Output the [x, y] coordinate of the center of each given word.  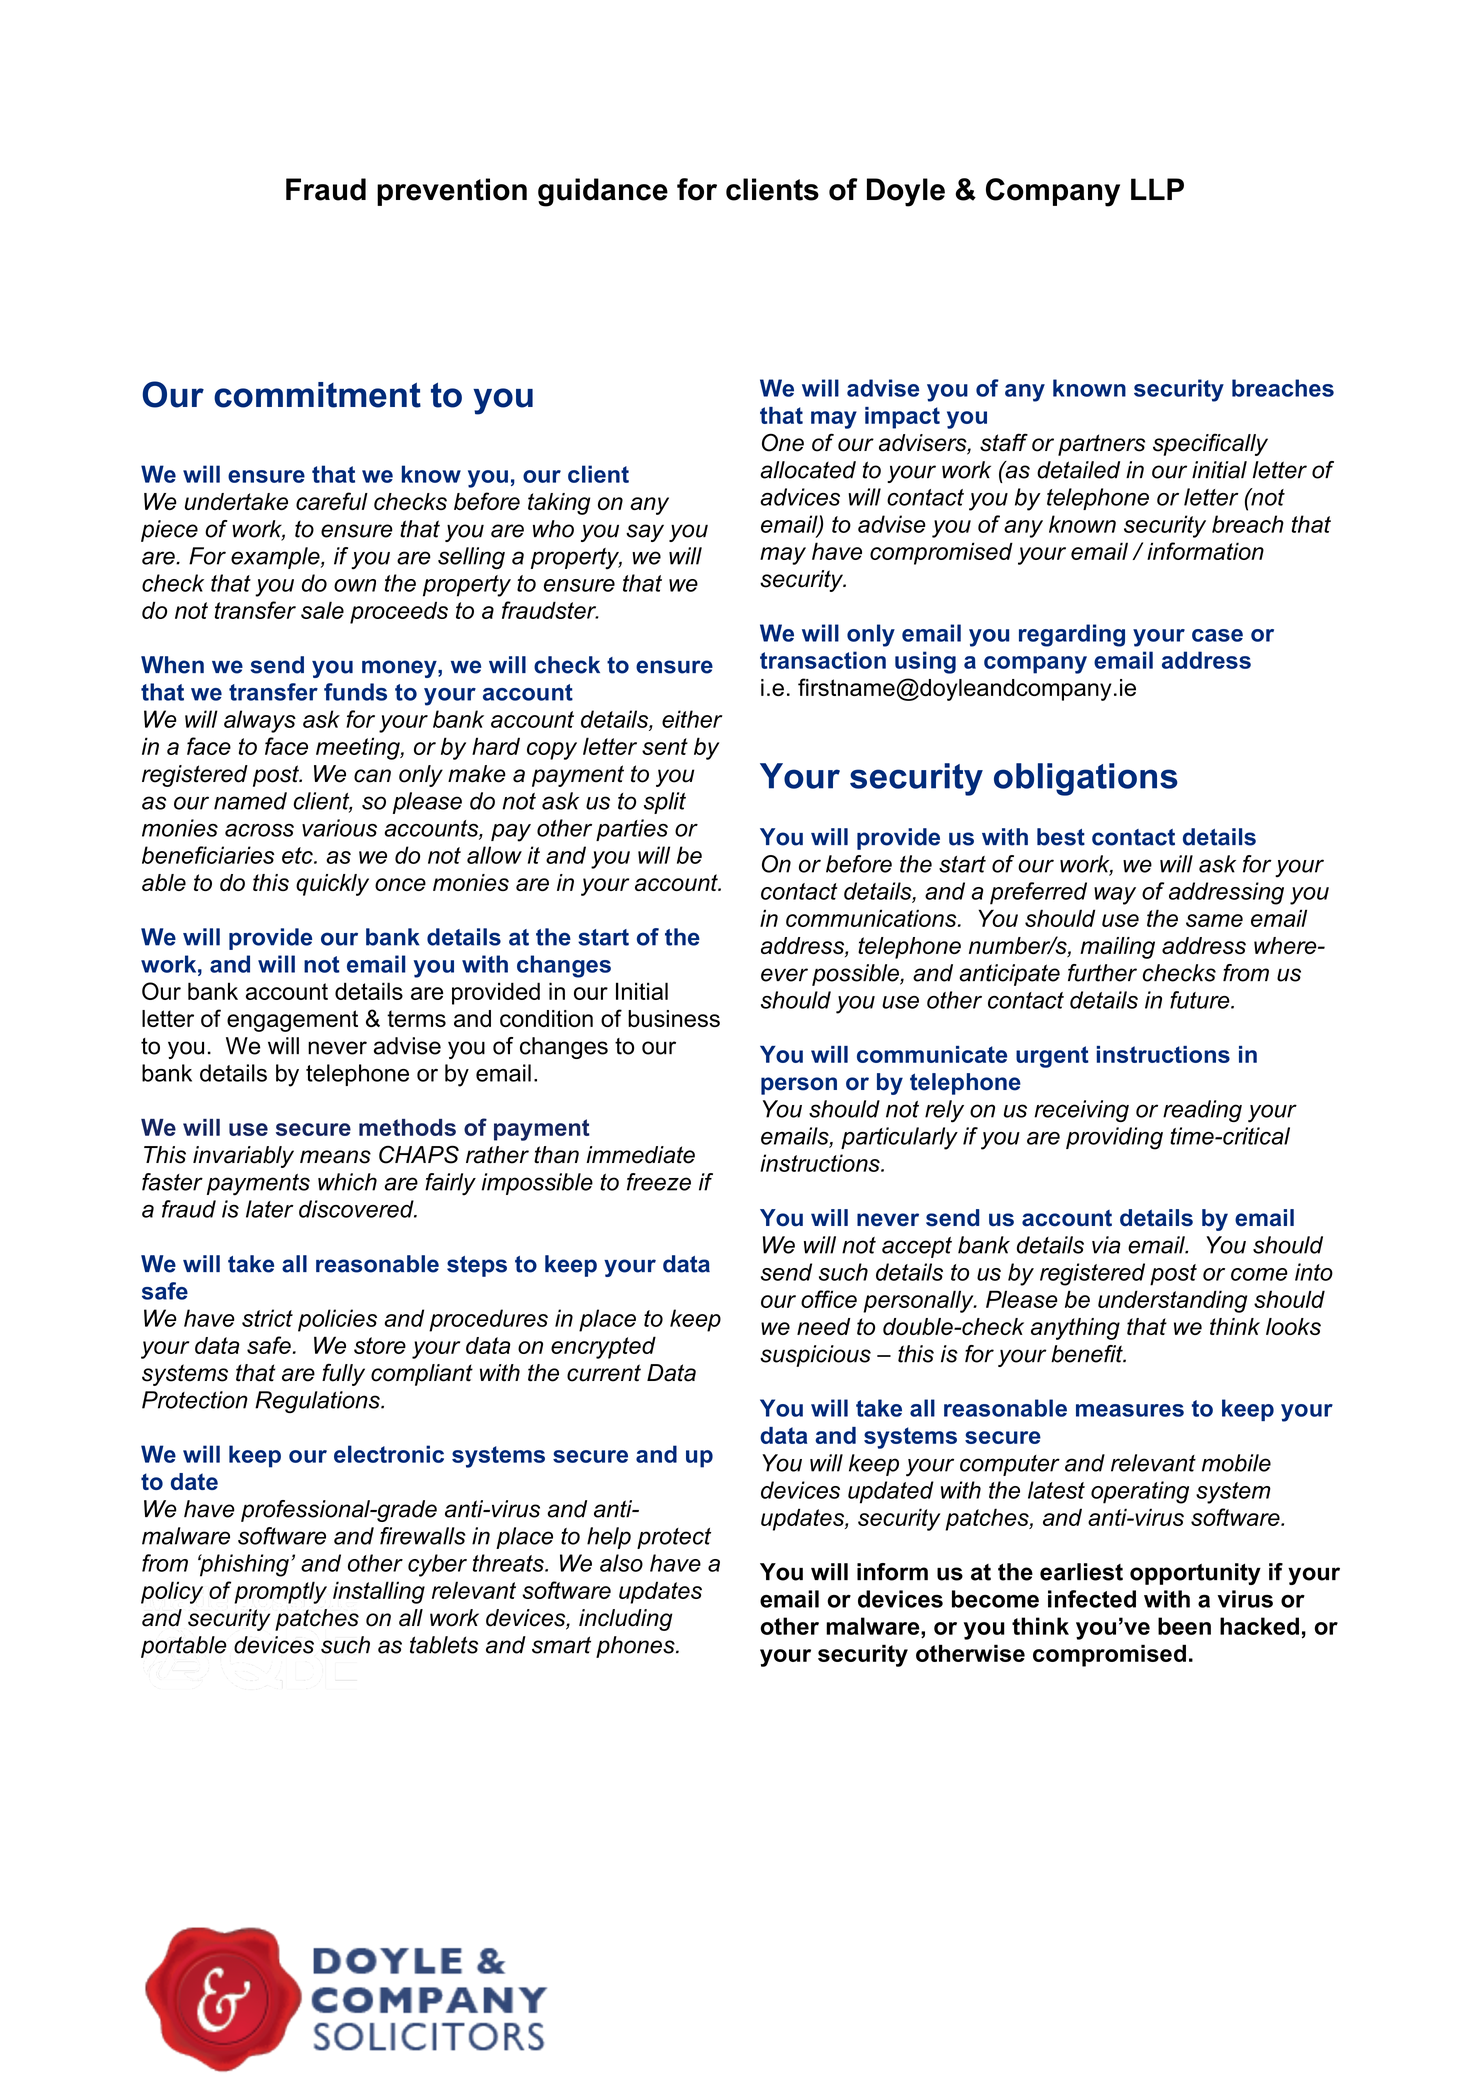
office [829, 1299]
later [270, 1209]
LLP [1157, 189]
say [645, 533]
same [1214, 920]
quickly [332, 885]
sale [322, 610]
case [1217, 635]
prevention [452, 192]
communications [872, 918]
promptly [280, 1592]
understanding [1172, 1301]
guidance [603, 192]
